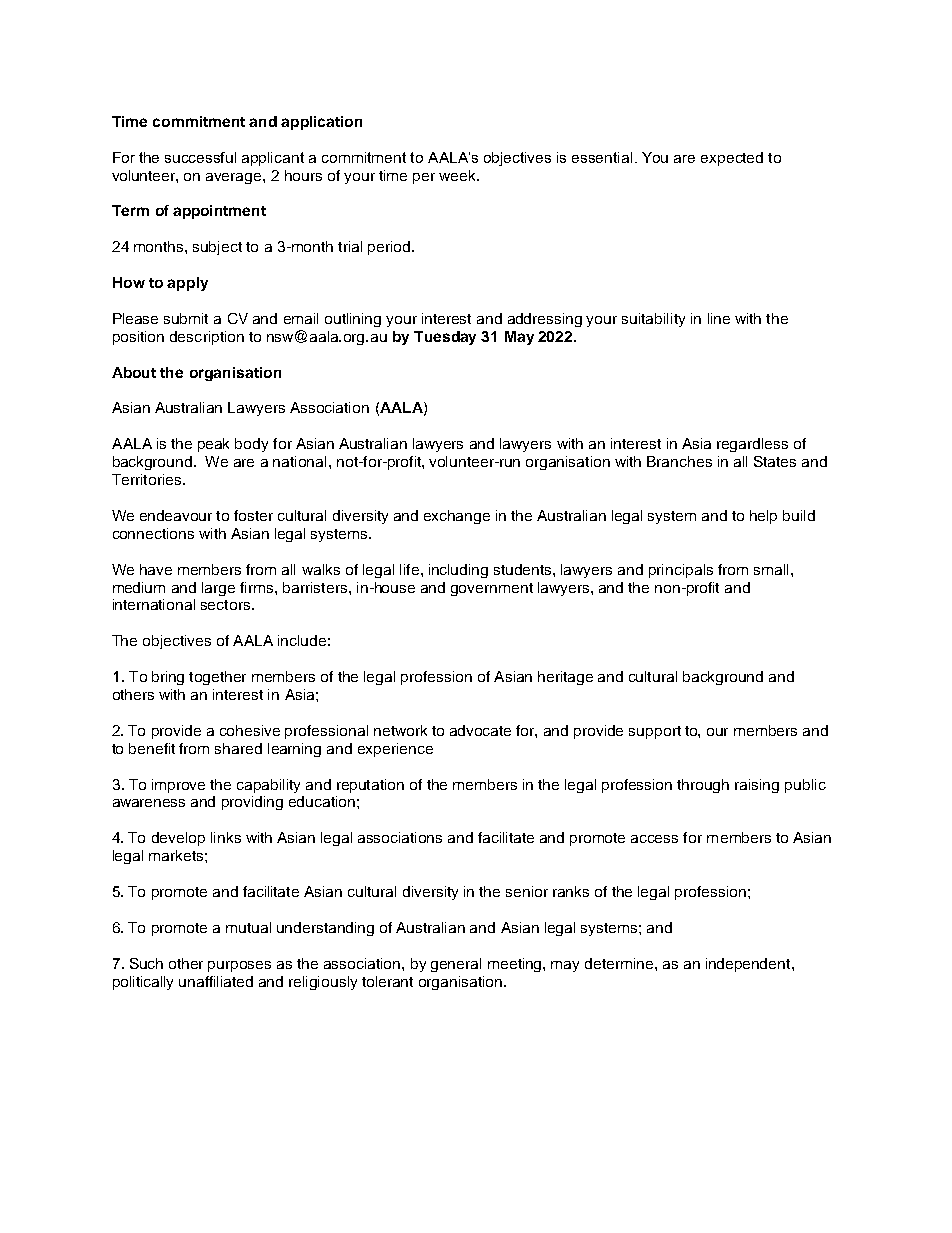 Image resolution: width=952 pixels, height=1233 pixels. Describe the element at coordinates (732, 159) in the image. I see `expected` at that location.
